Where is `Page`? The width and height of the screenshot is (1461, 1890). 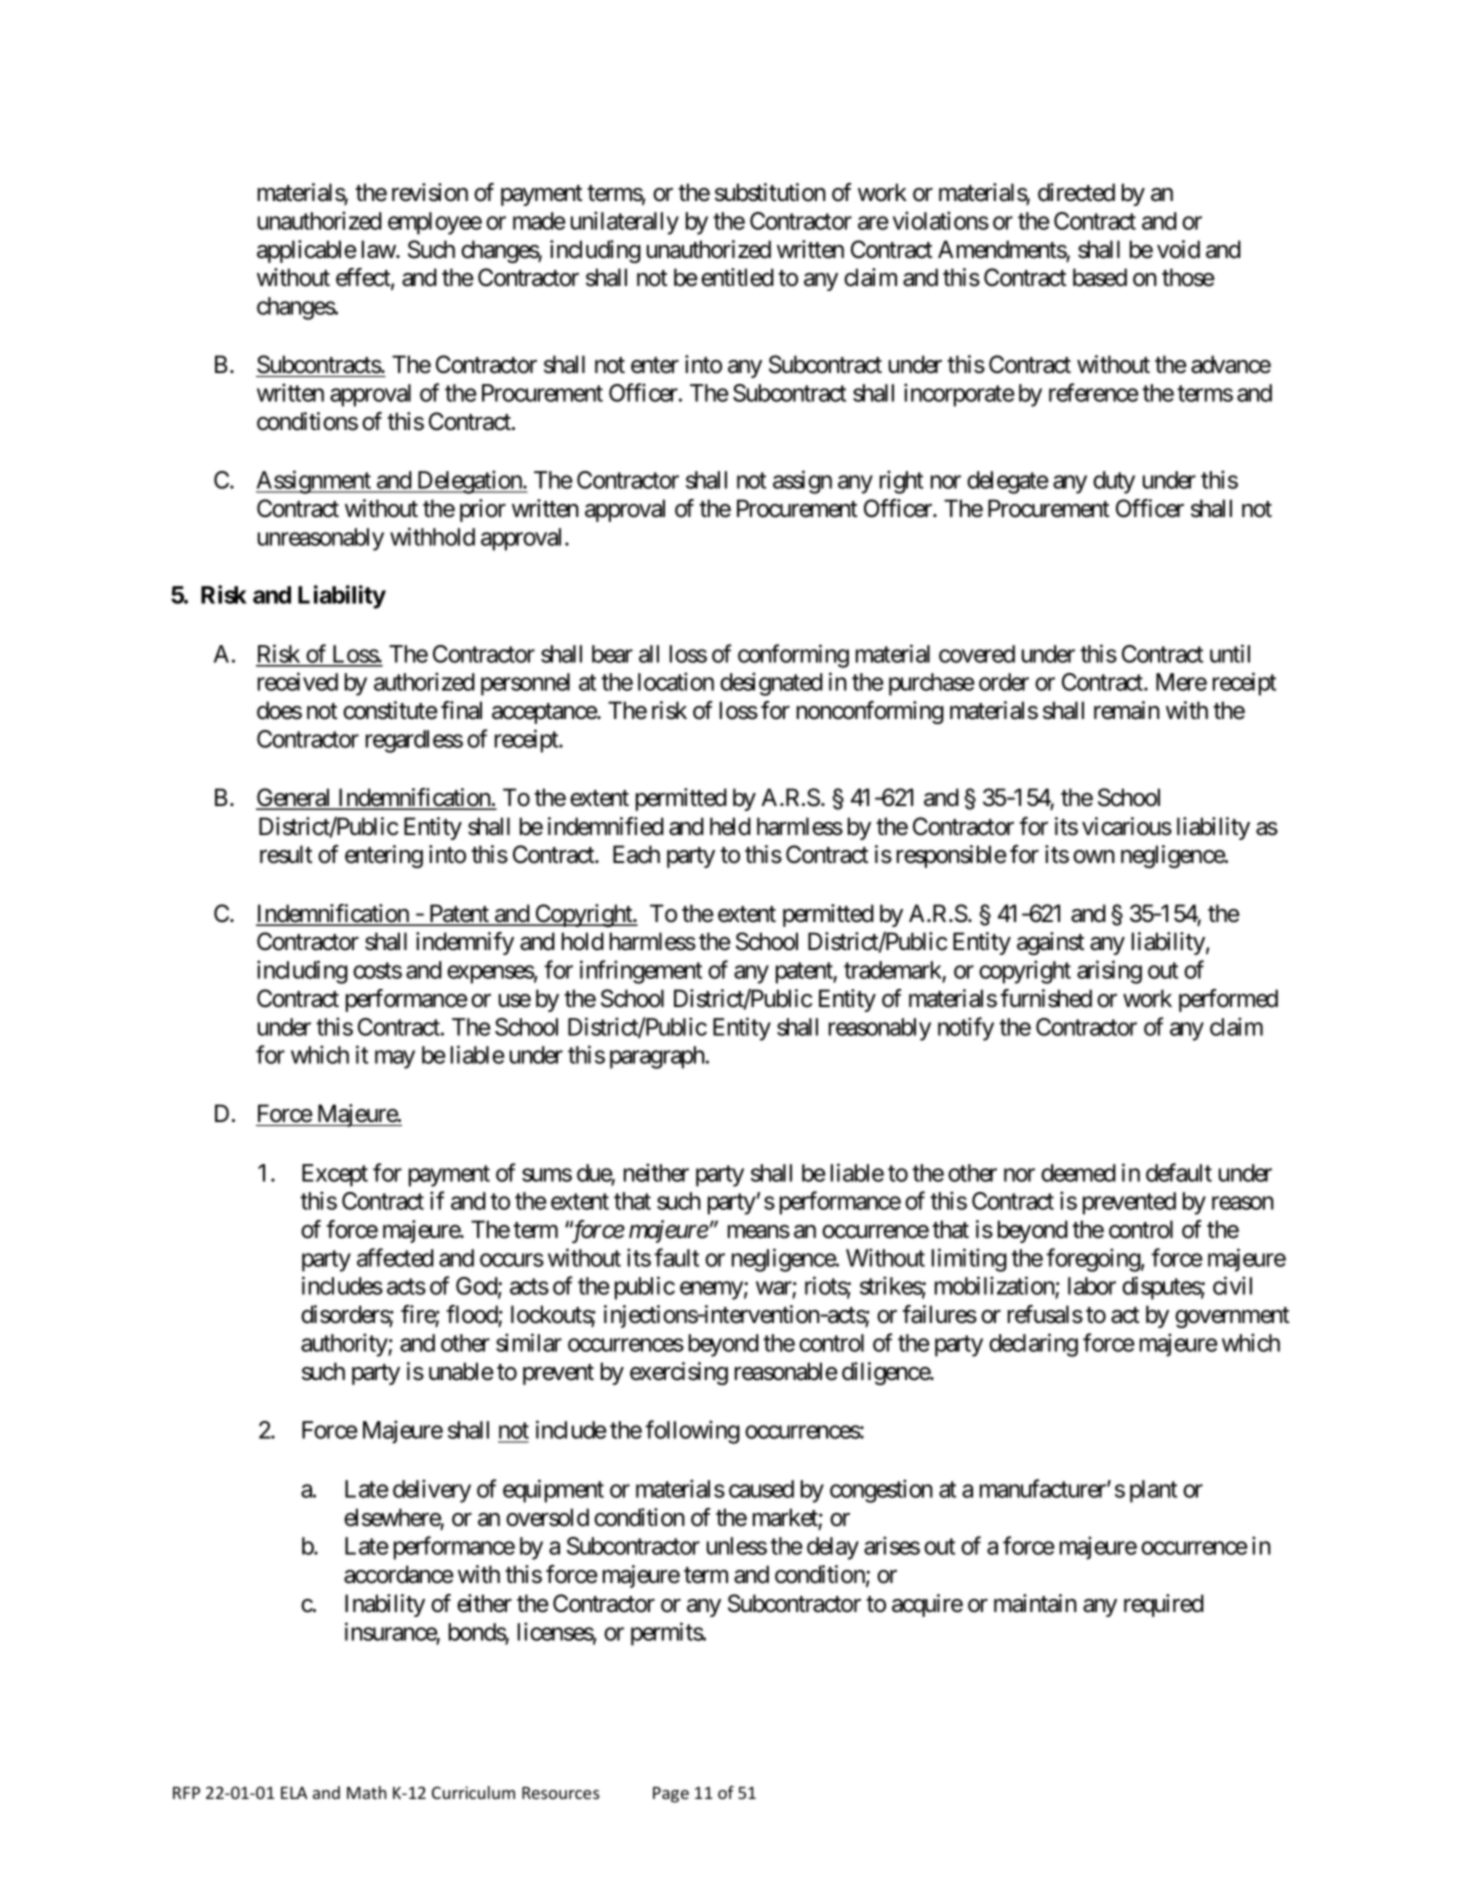
Page is located at coordinates (671, 1795).
